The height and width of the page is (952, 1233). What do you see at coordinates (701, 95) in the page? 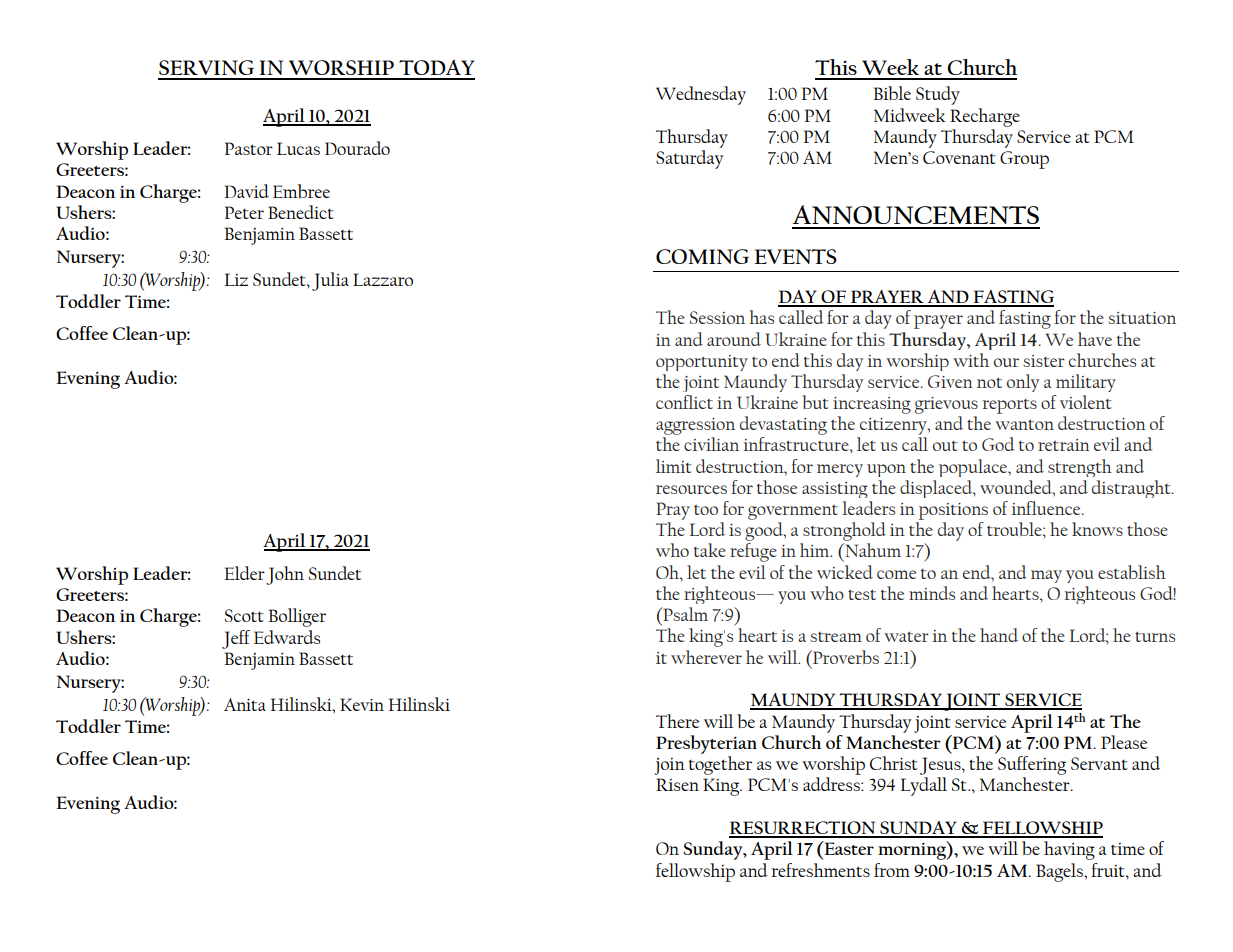
I see `Wednesday` at bounding box center [701, 95].
